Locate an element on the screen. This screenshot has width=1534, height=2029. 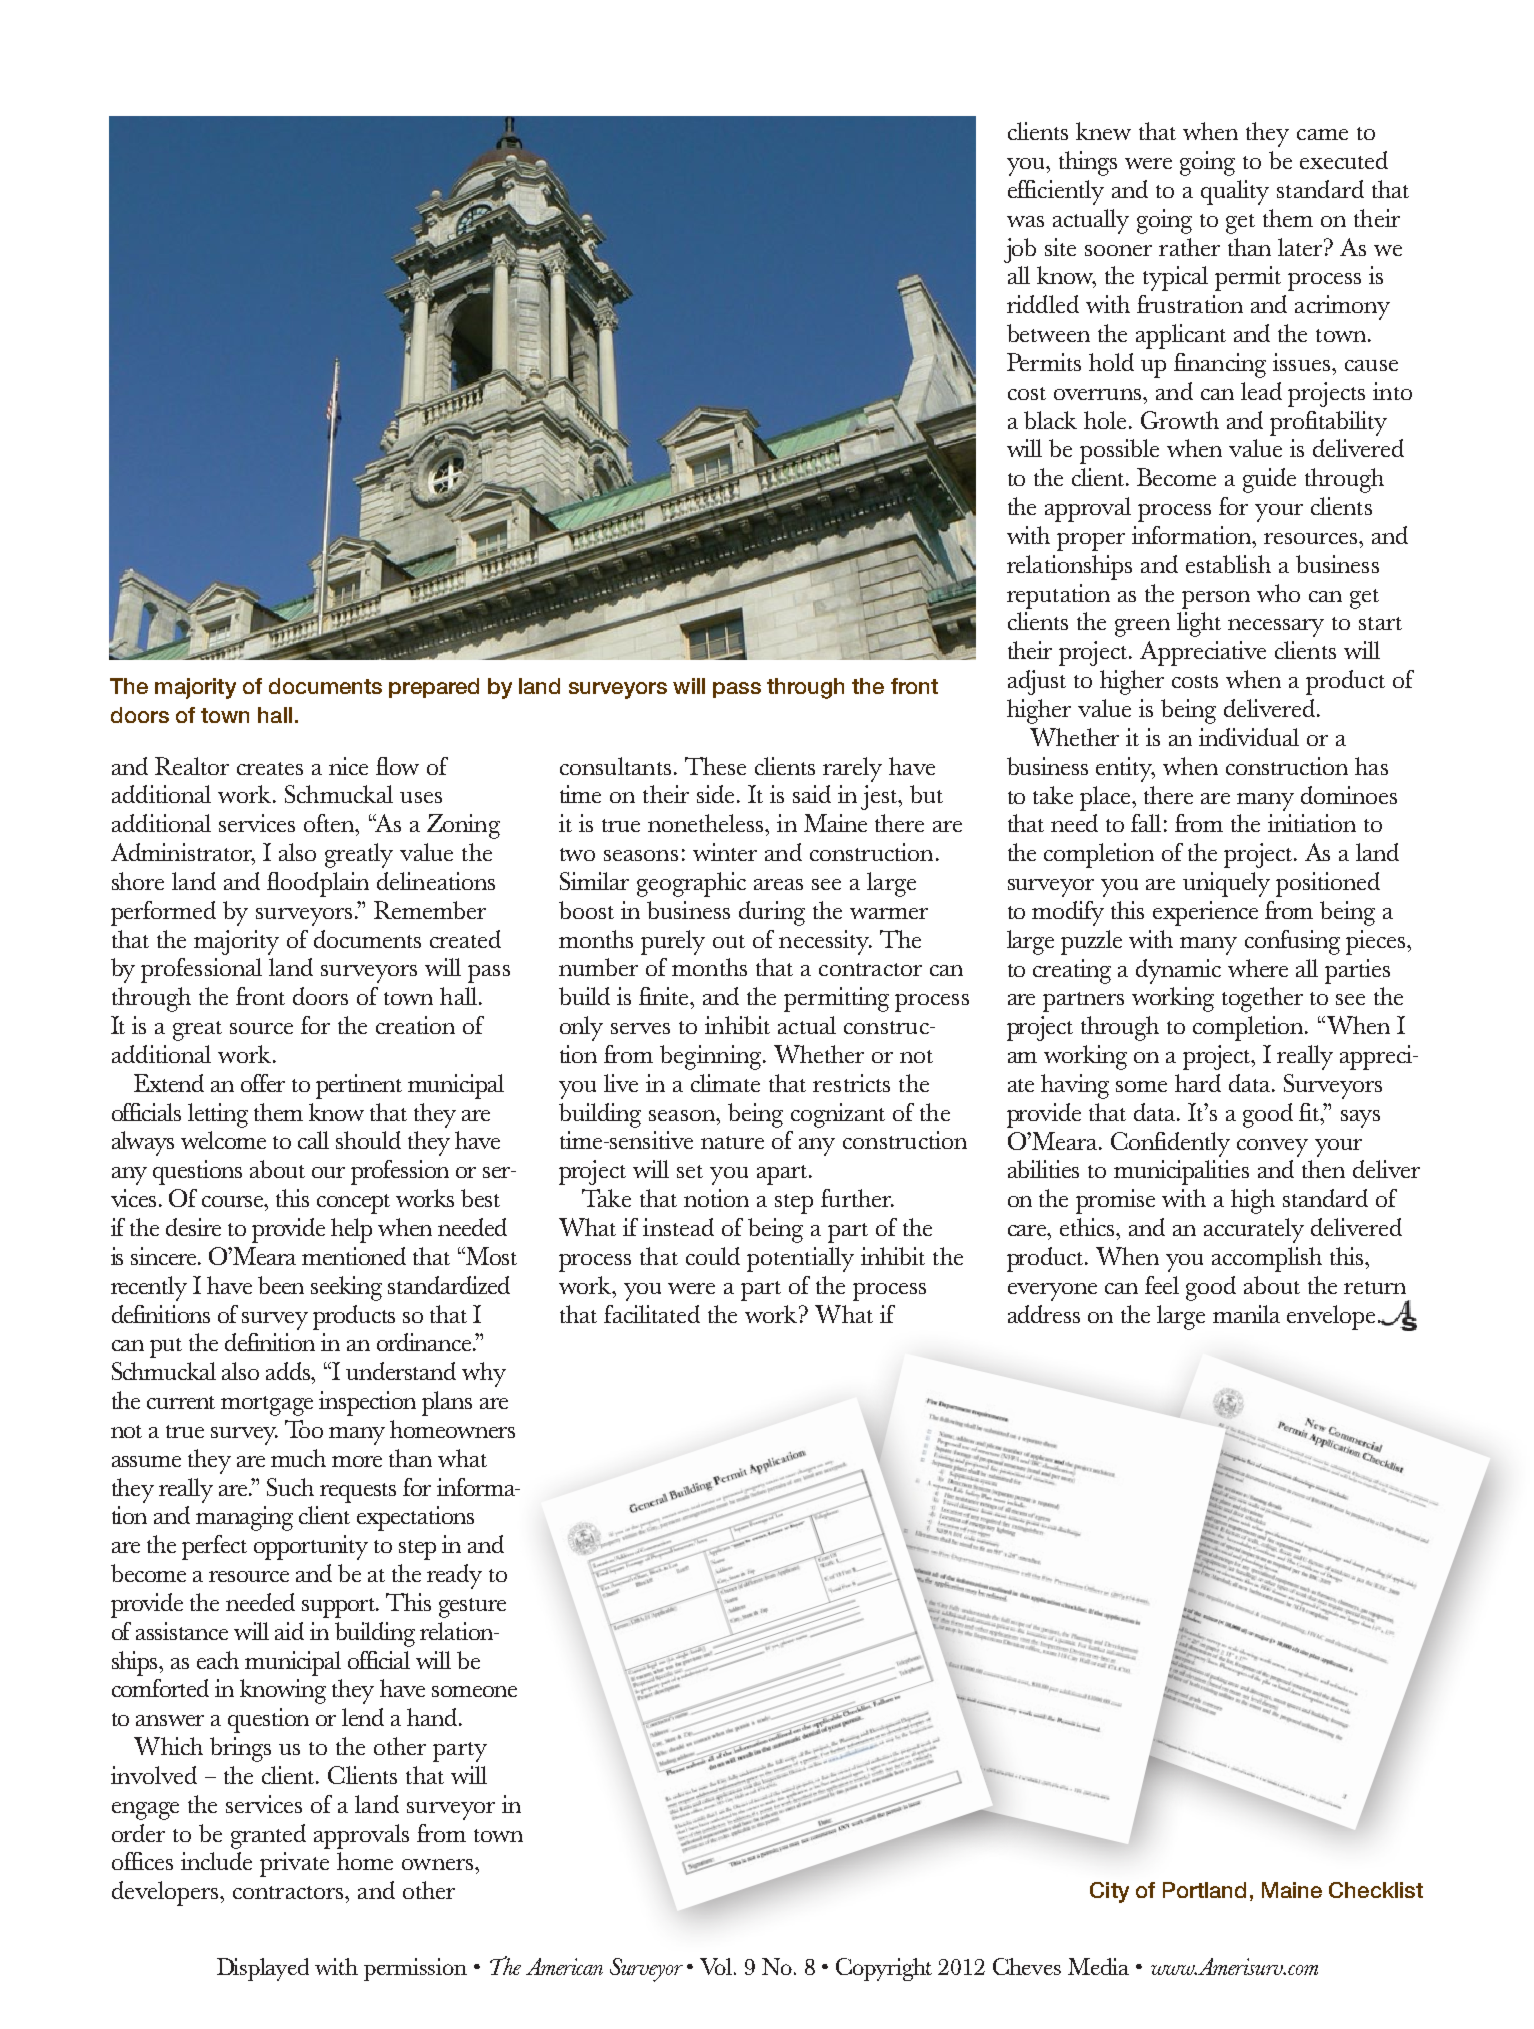
beginning is located at coordinates (712, 1057).
